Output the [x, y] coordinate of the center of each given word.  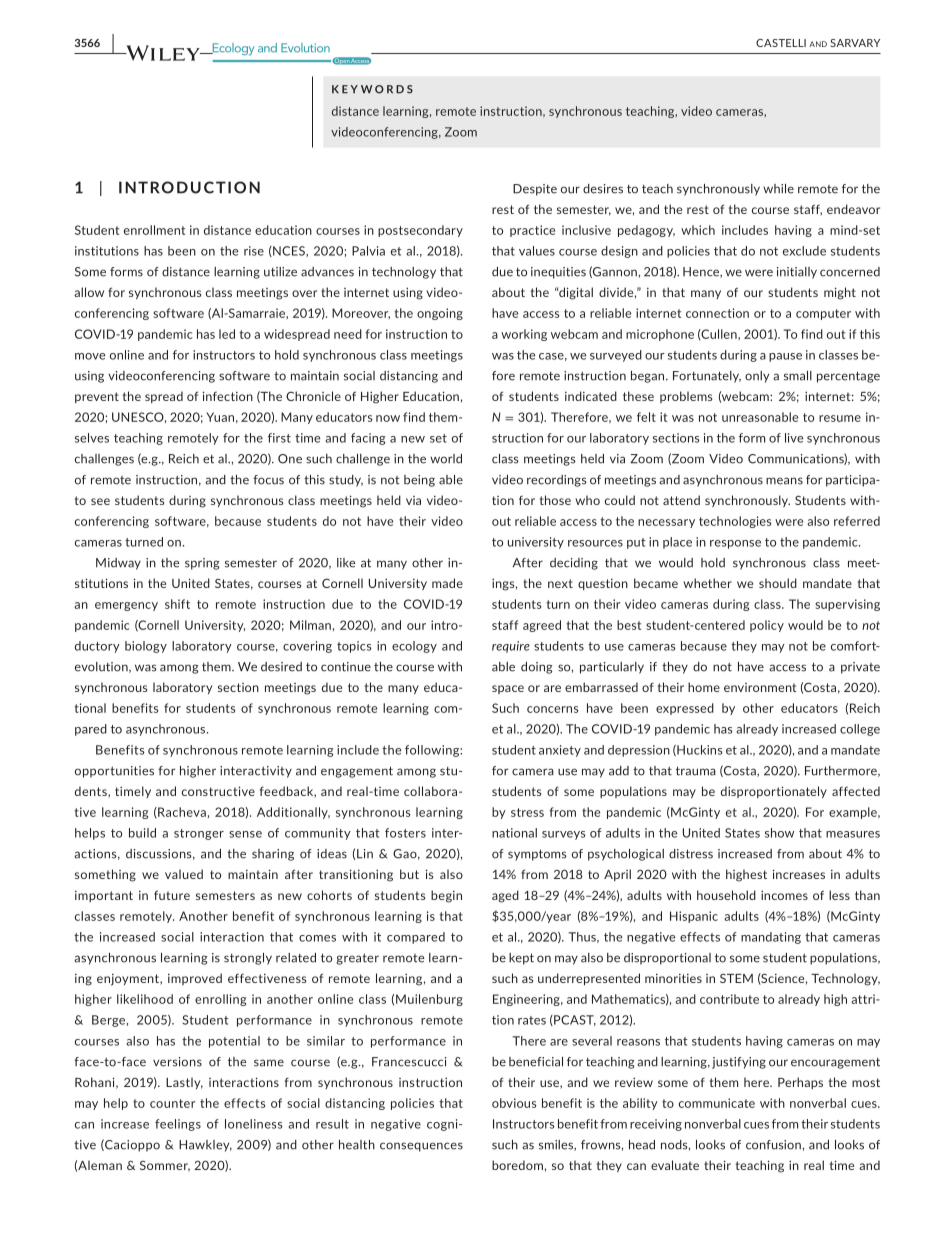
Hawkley [205, 1146]
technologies [735, 522]
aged [505, 896]
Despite [535, 190]
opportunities [114, 772]
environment [760, 687]
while [778, 189]
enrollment [154, 230]
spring [202, 564]
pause [785, 357]
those [555, 500]
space [508, 689]
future [172, 895]
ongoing [440, 314]
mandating [771, 938]
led [227, 334]
